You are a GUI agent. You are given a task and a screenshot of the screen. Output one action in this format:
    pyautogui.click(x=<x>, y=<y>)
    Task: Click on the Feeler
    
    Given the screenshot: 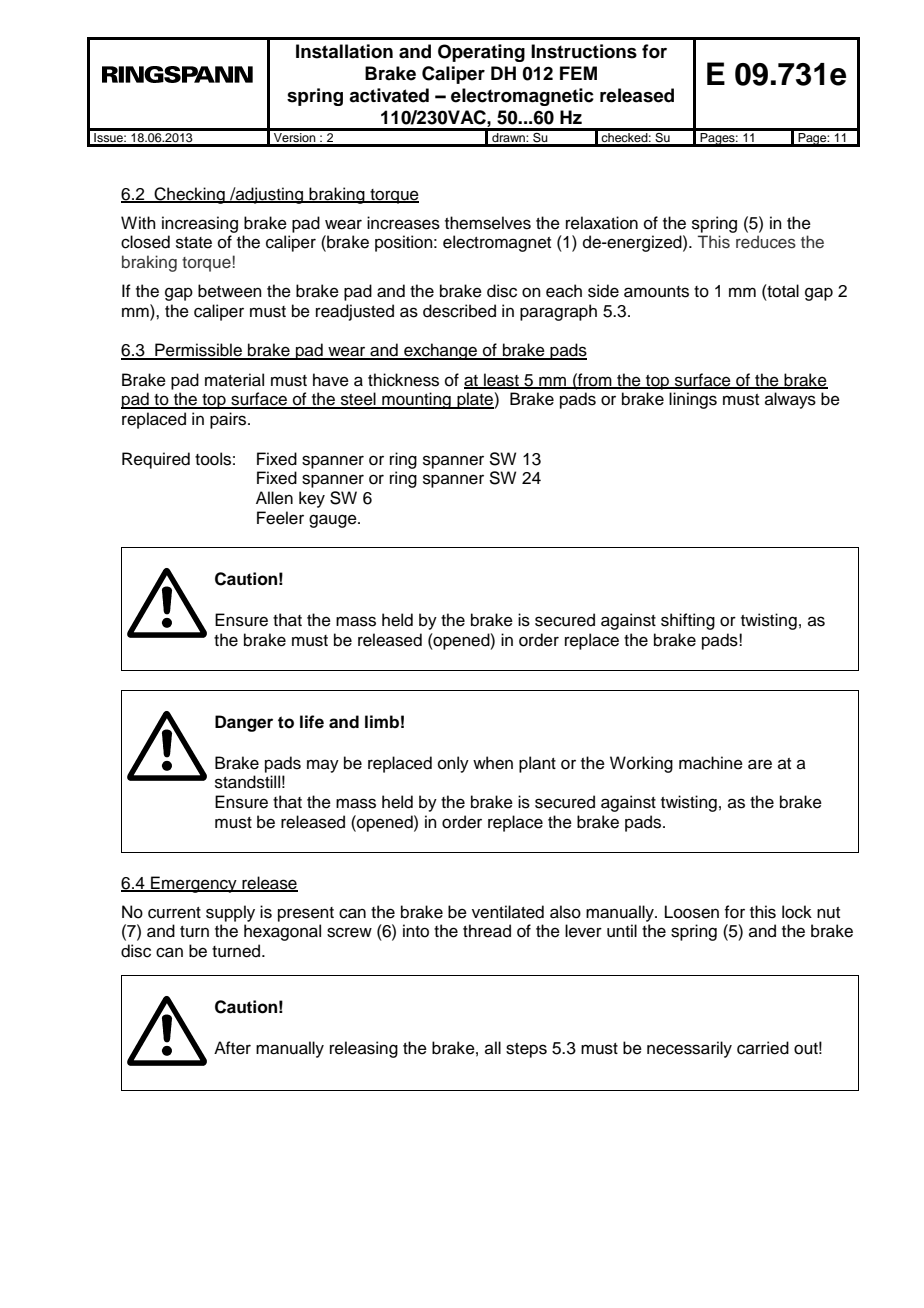 What is the action you would take?
    pyautogui.click(x=280, y=518)
